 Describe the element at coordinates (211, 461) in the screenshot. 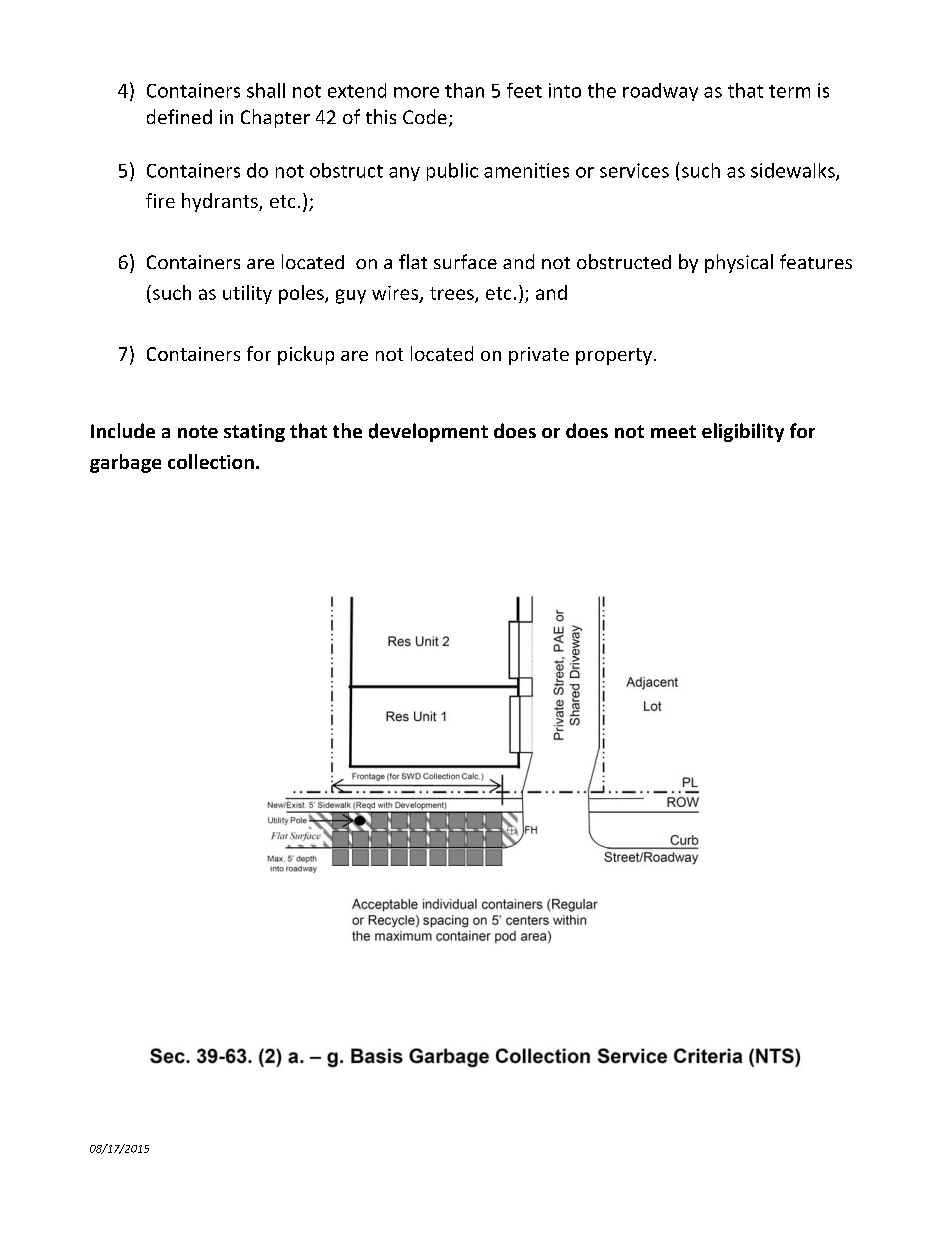

I see `collection` at that location.
